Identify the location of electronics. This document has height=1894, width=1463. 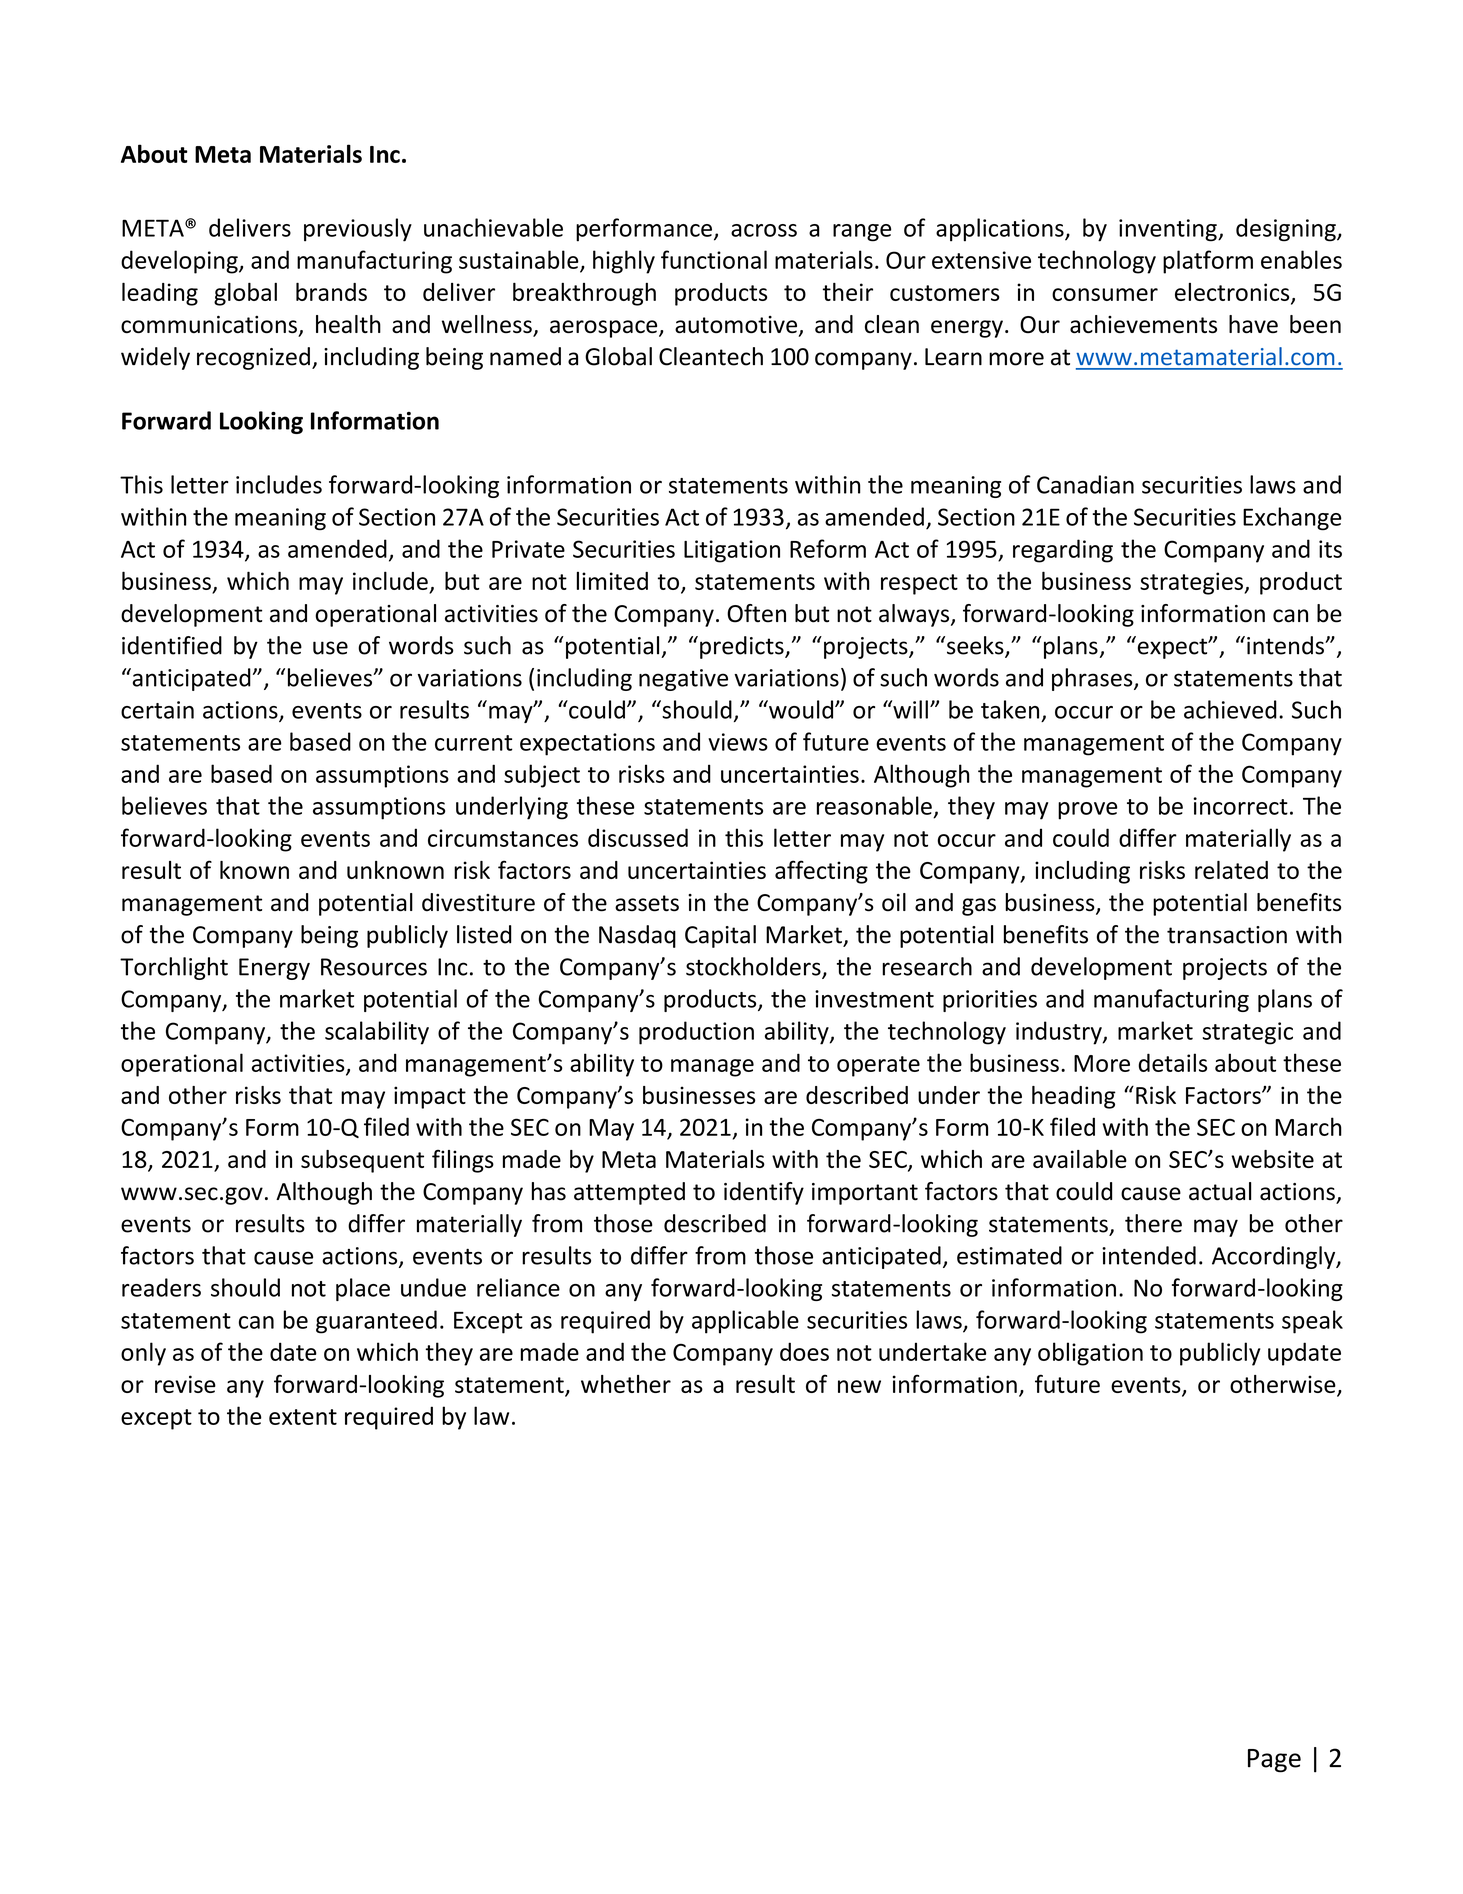
(1233, 293).
